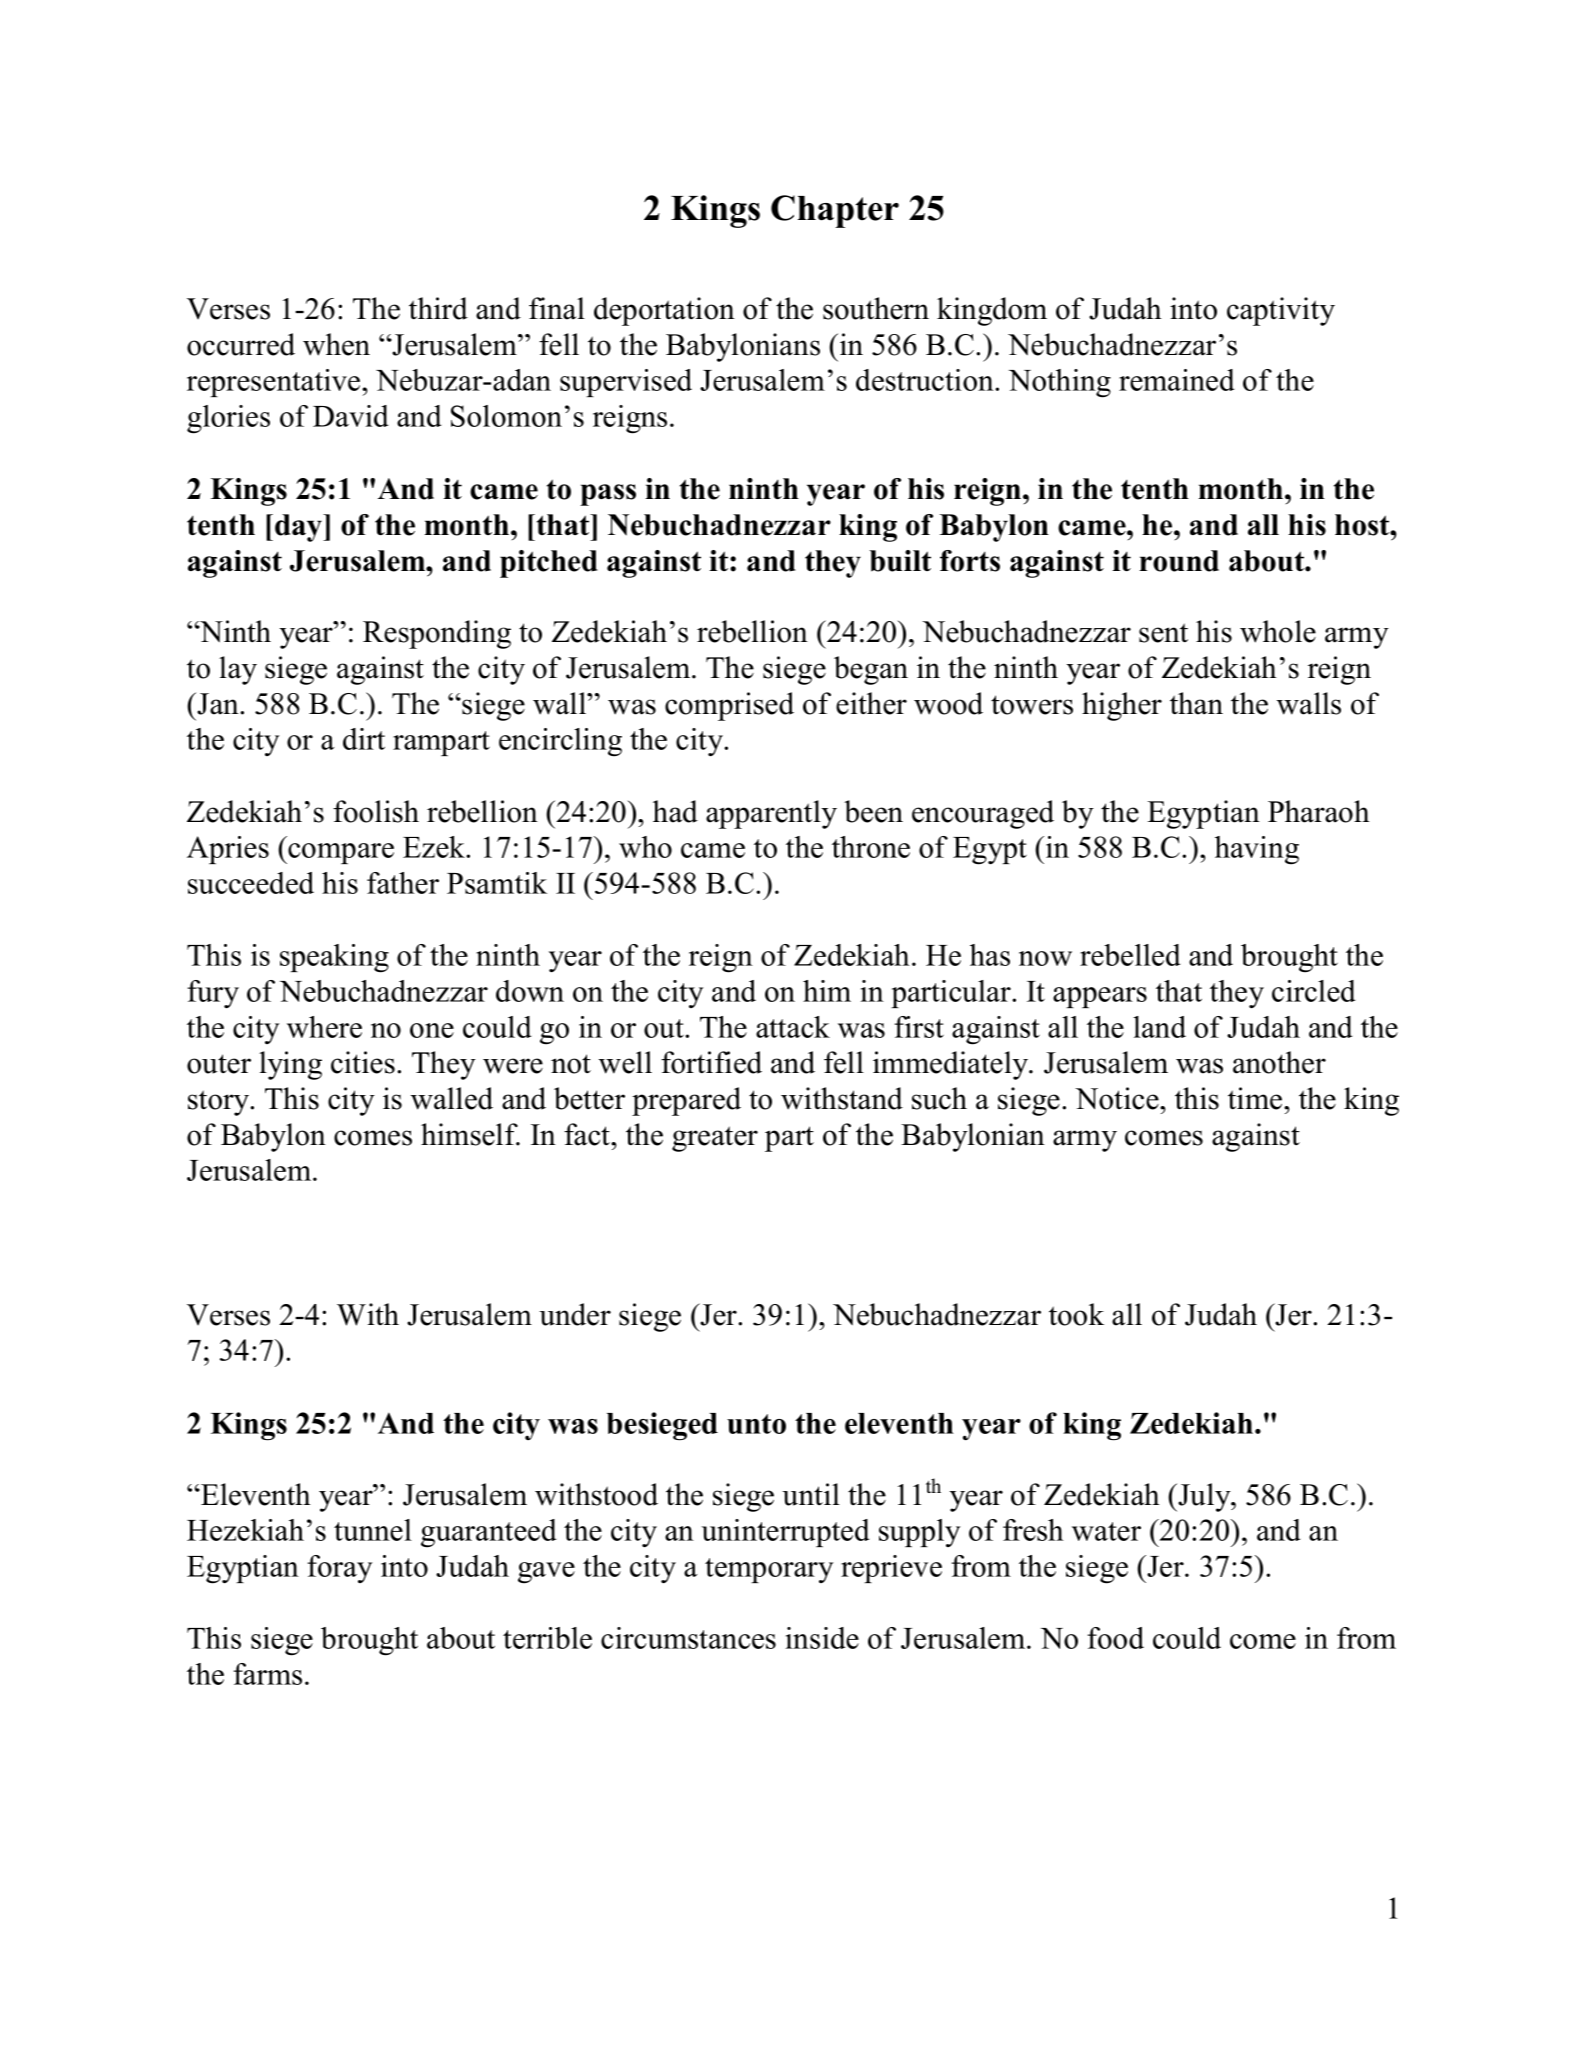  What do you see at coordinates (300, 528) in the screenshot?
I see `day` at bounding box center [300, 528].
